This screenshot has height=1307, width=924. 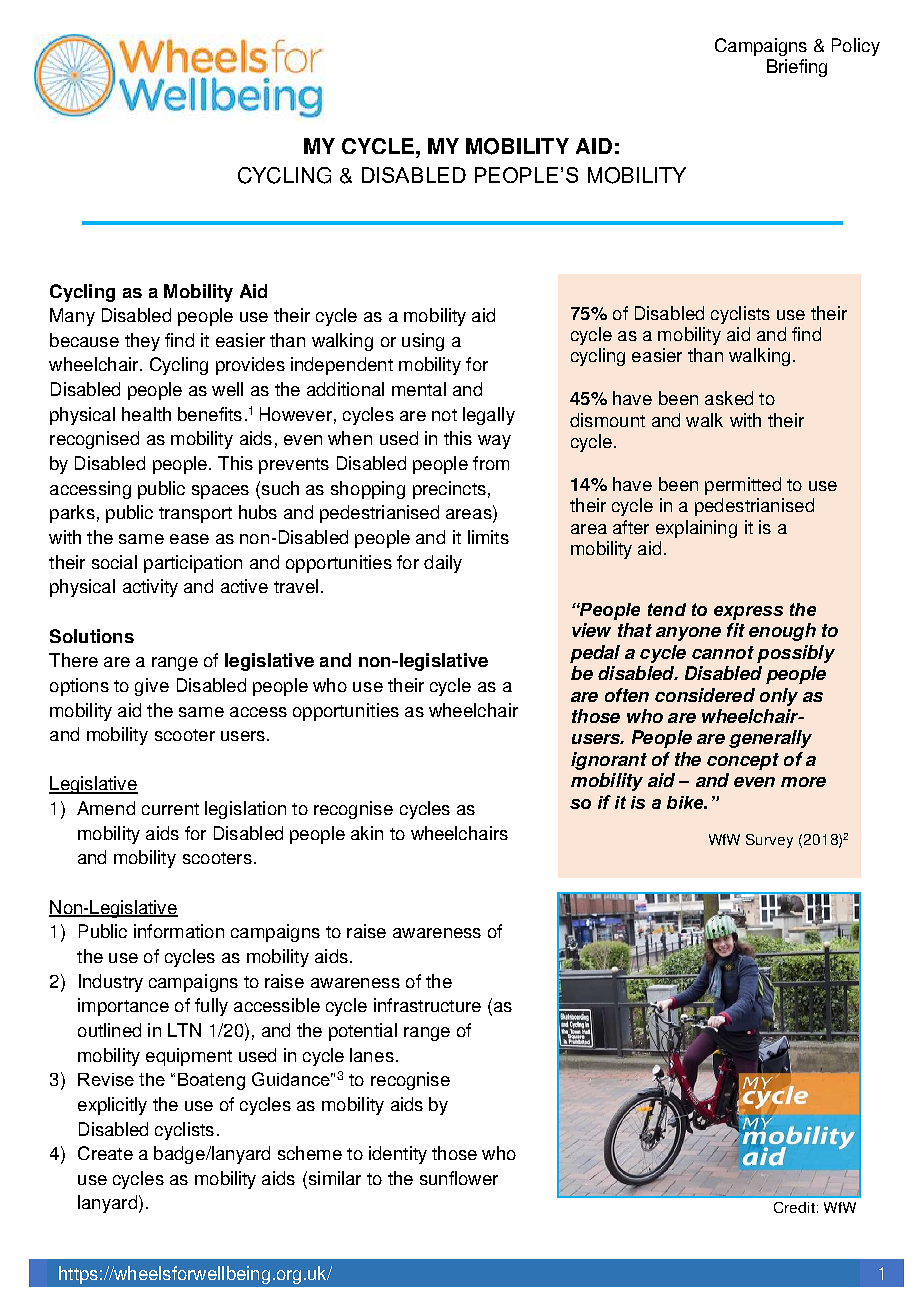 I want to click on asked, so click(x=729, y=398).
